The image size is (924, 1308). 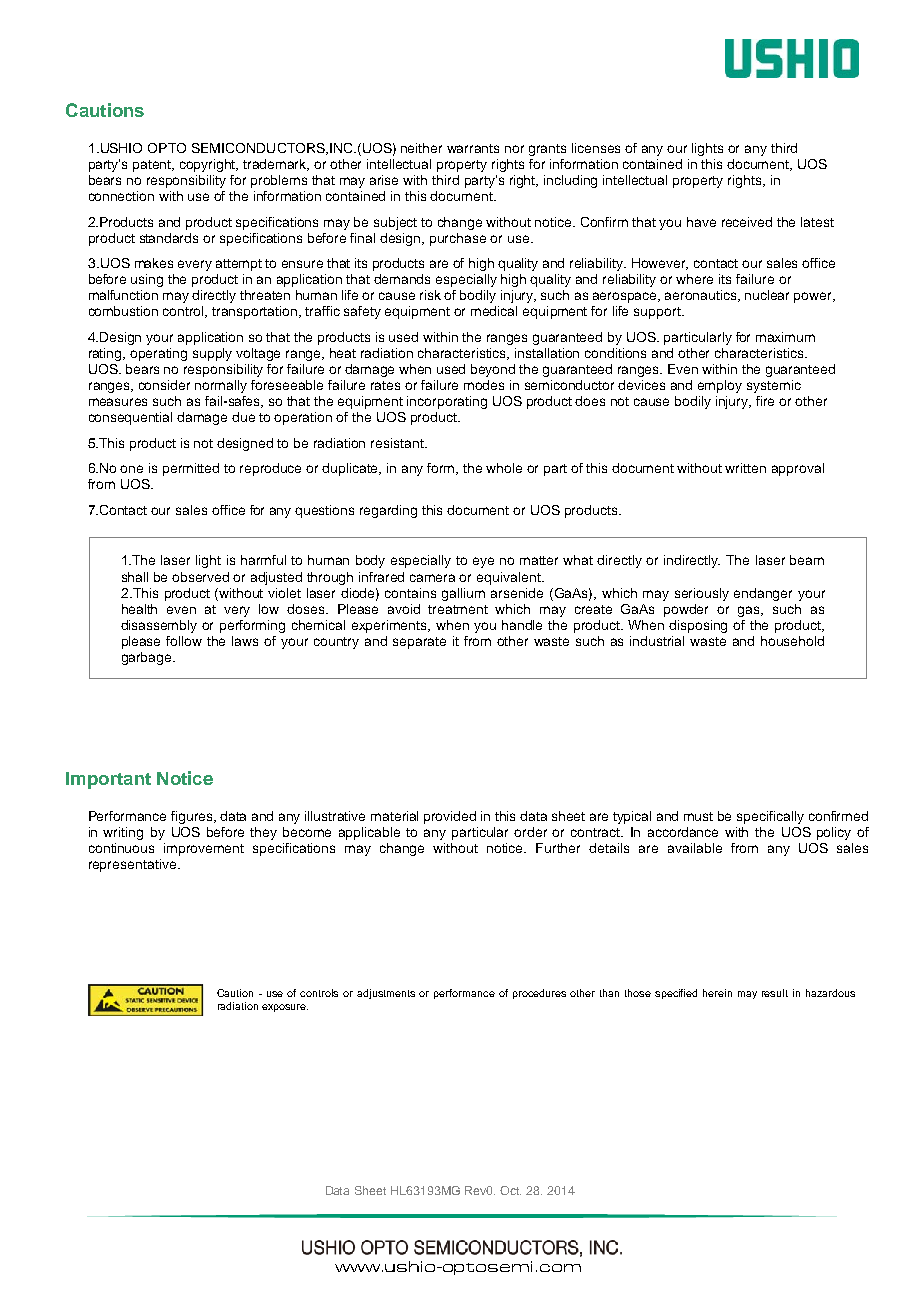 I want to click on follow, so click(x=184, y=641).
